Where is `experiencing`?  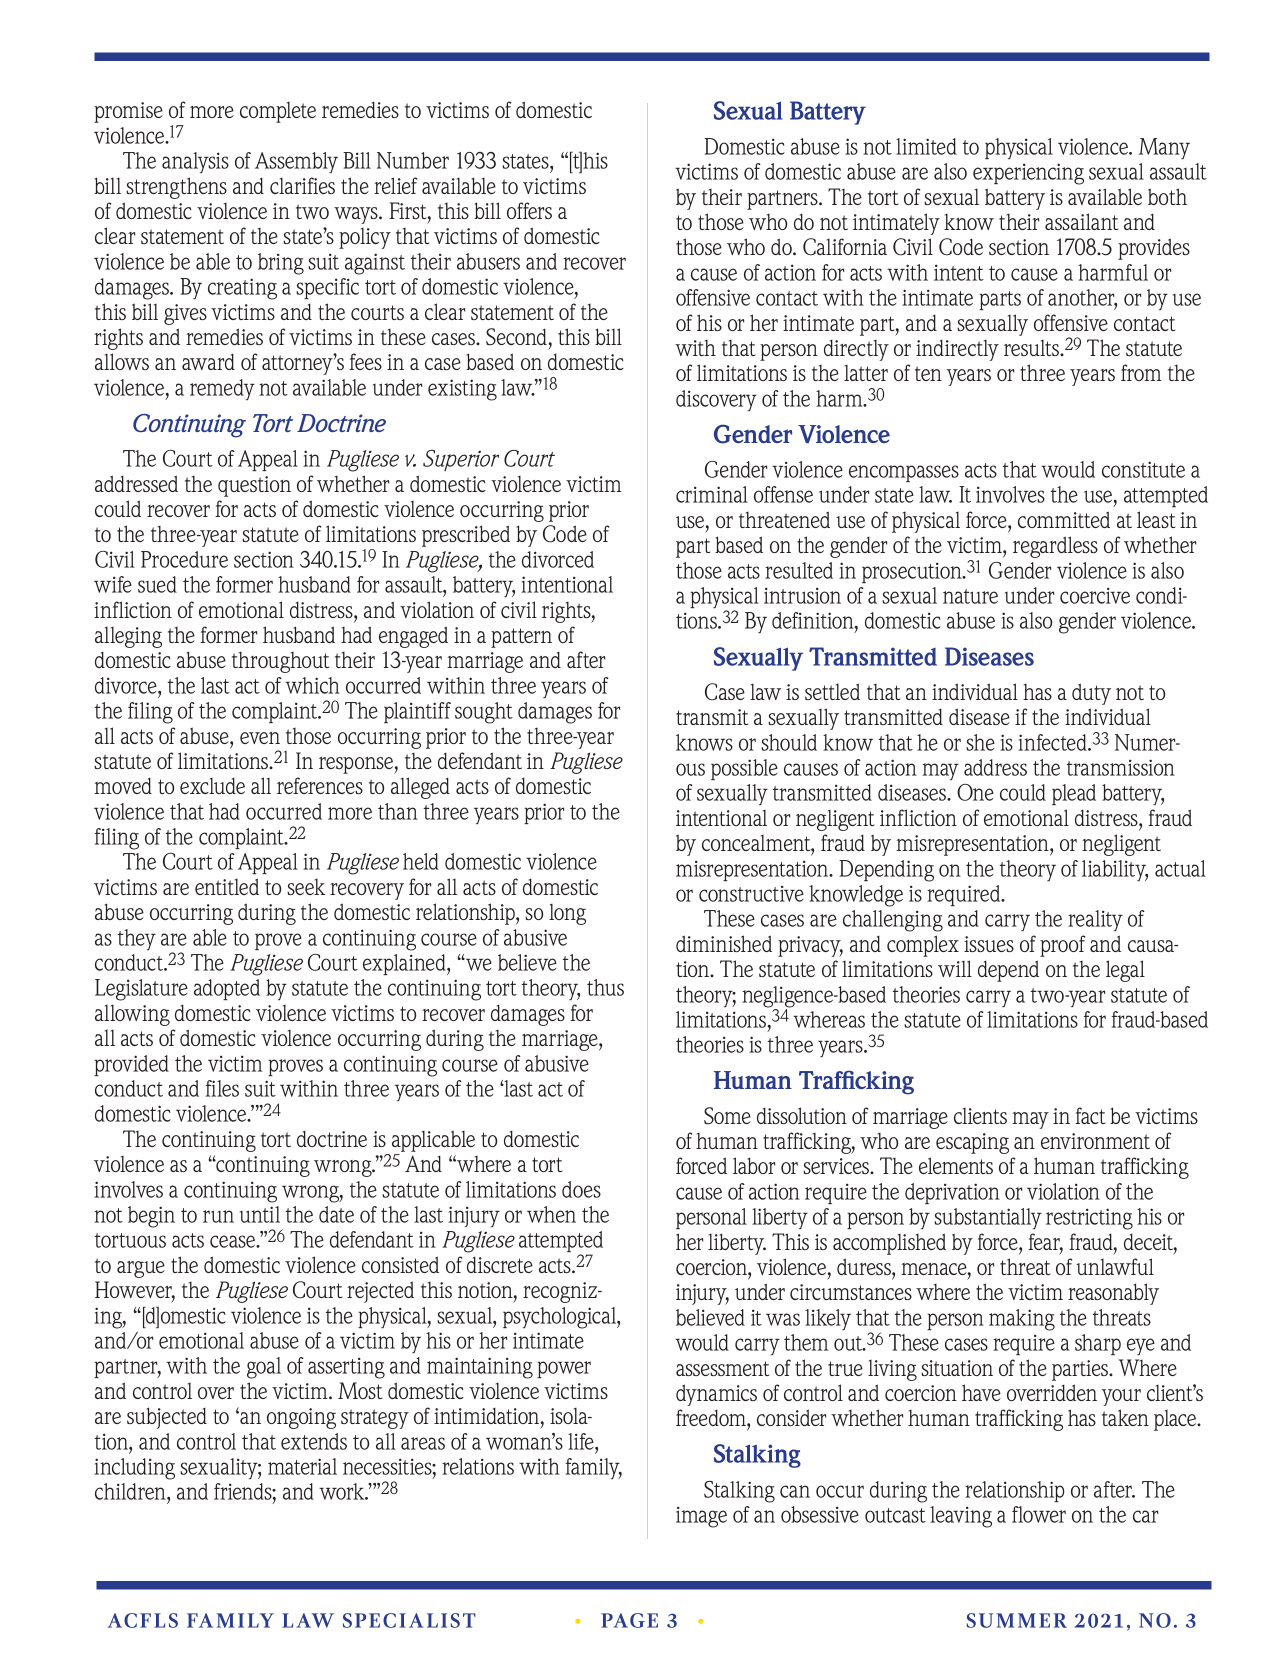 experiencing is located at coordinates (1028, 174).
